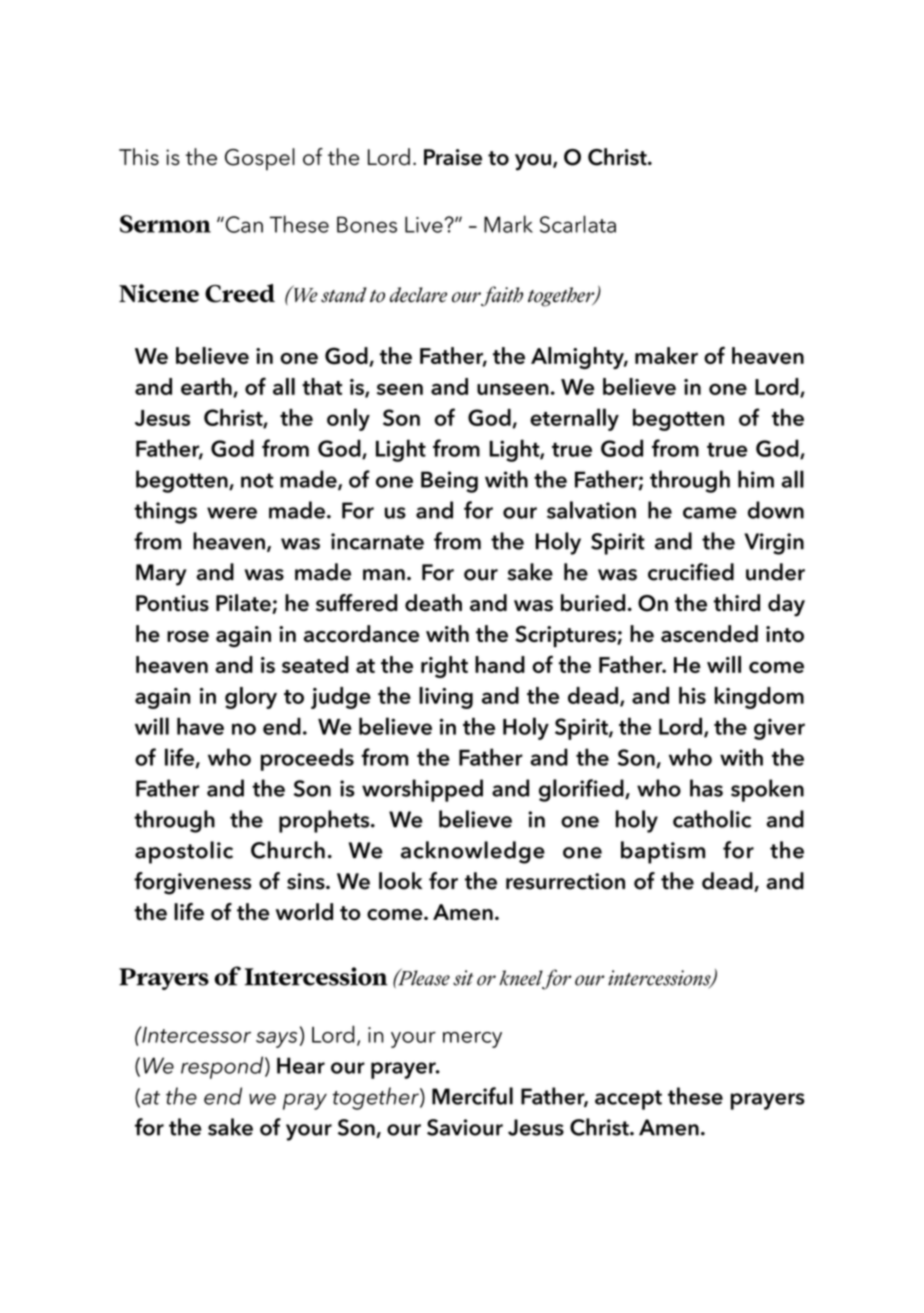 This screenshot has width=924, height=1313. I want to click on right, so click(444, 667).
